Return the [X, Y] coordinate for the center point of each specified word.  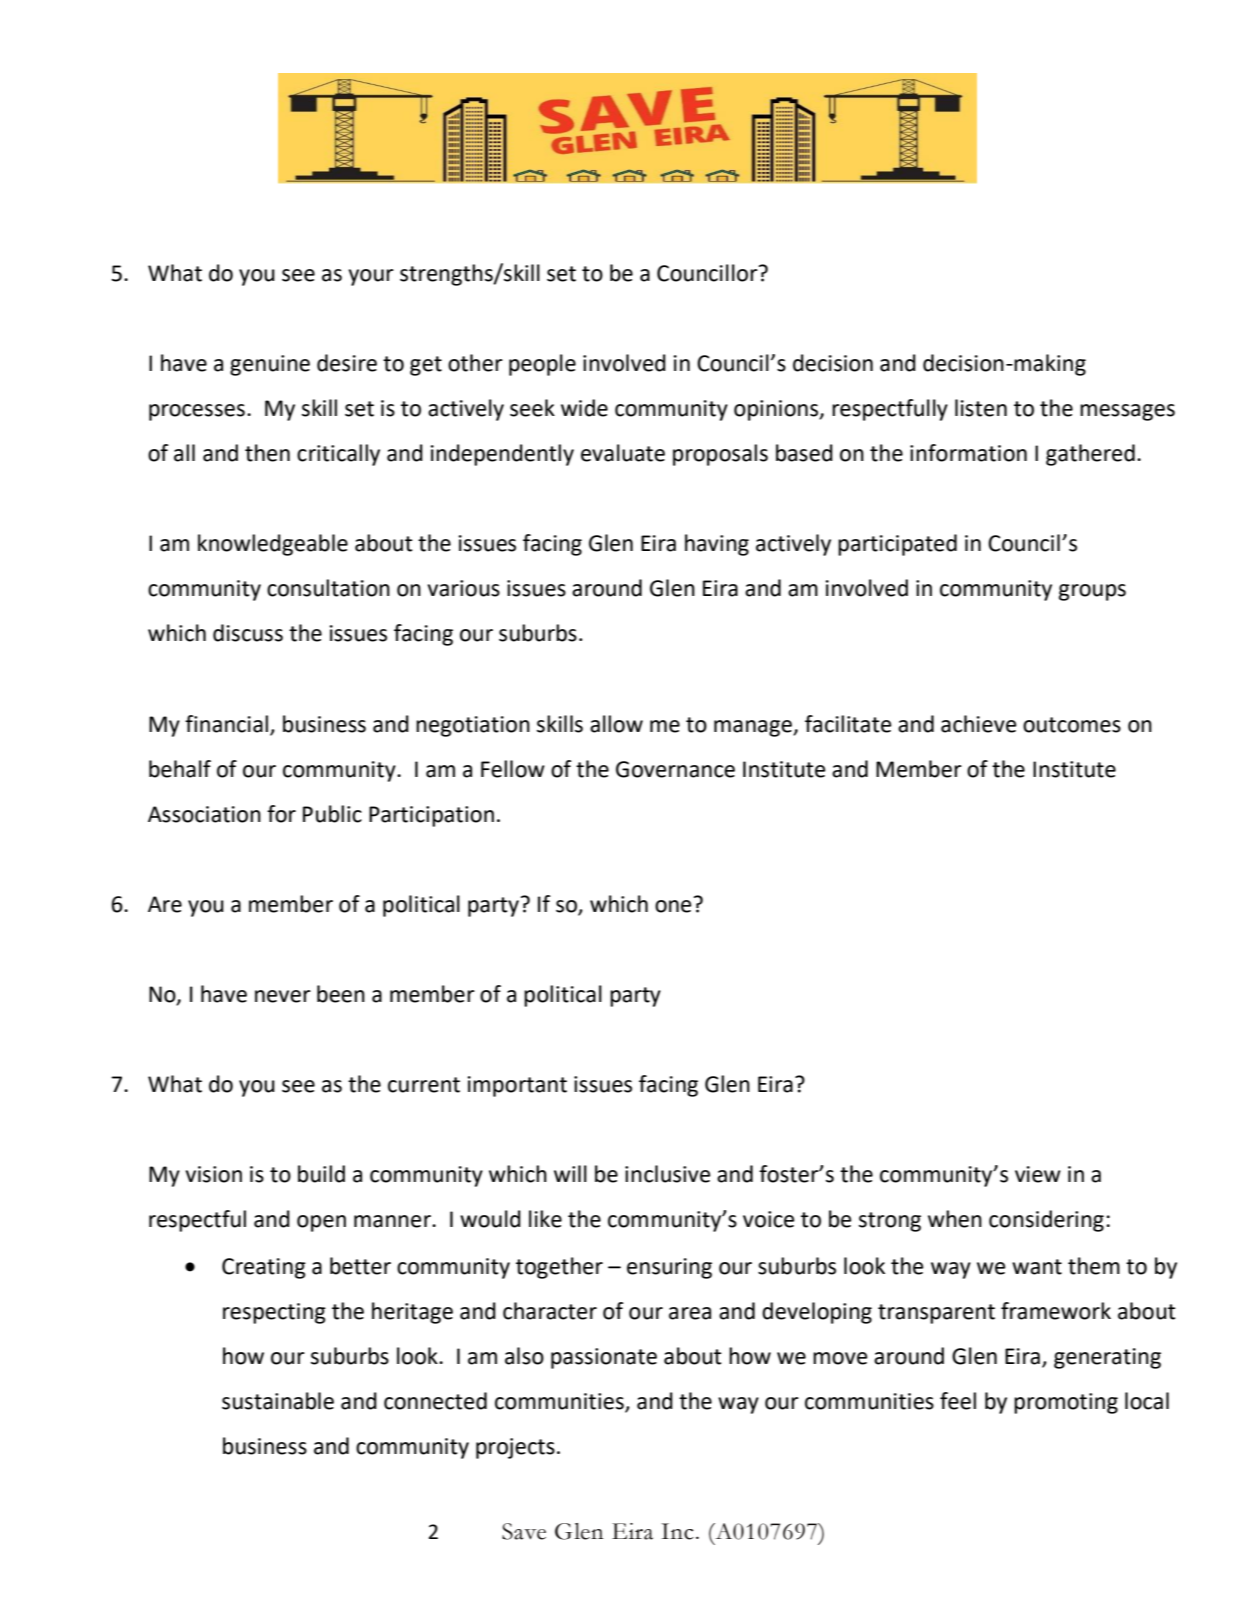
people [542, 365]
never [283, 996]
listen [981, 408]
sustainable [278, 1401]
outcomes [1072, 725]
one [673, 906]
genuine [270, 365]
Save [524, 1531]
